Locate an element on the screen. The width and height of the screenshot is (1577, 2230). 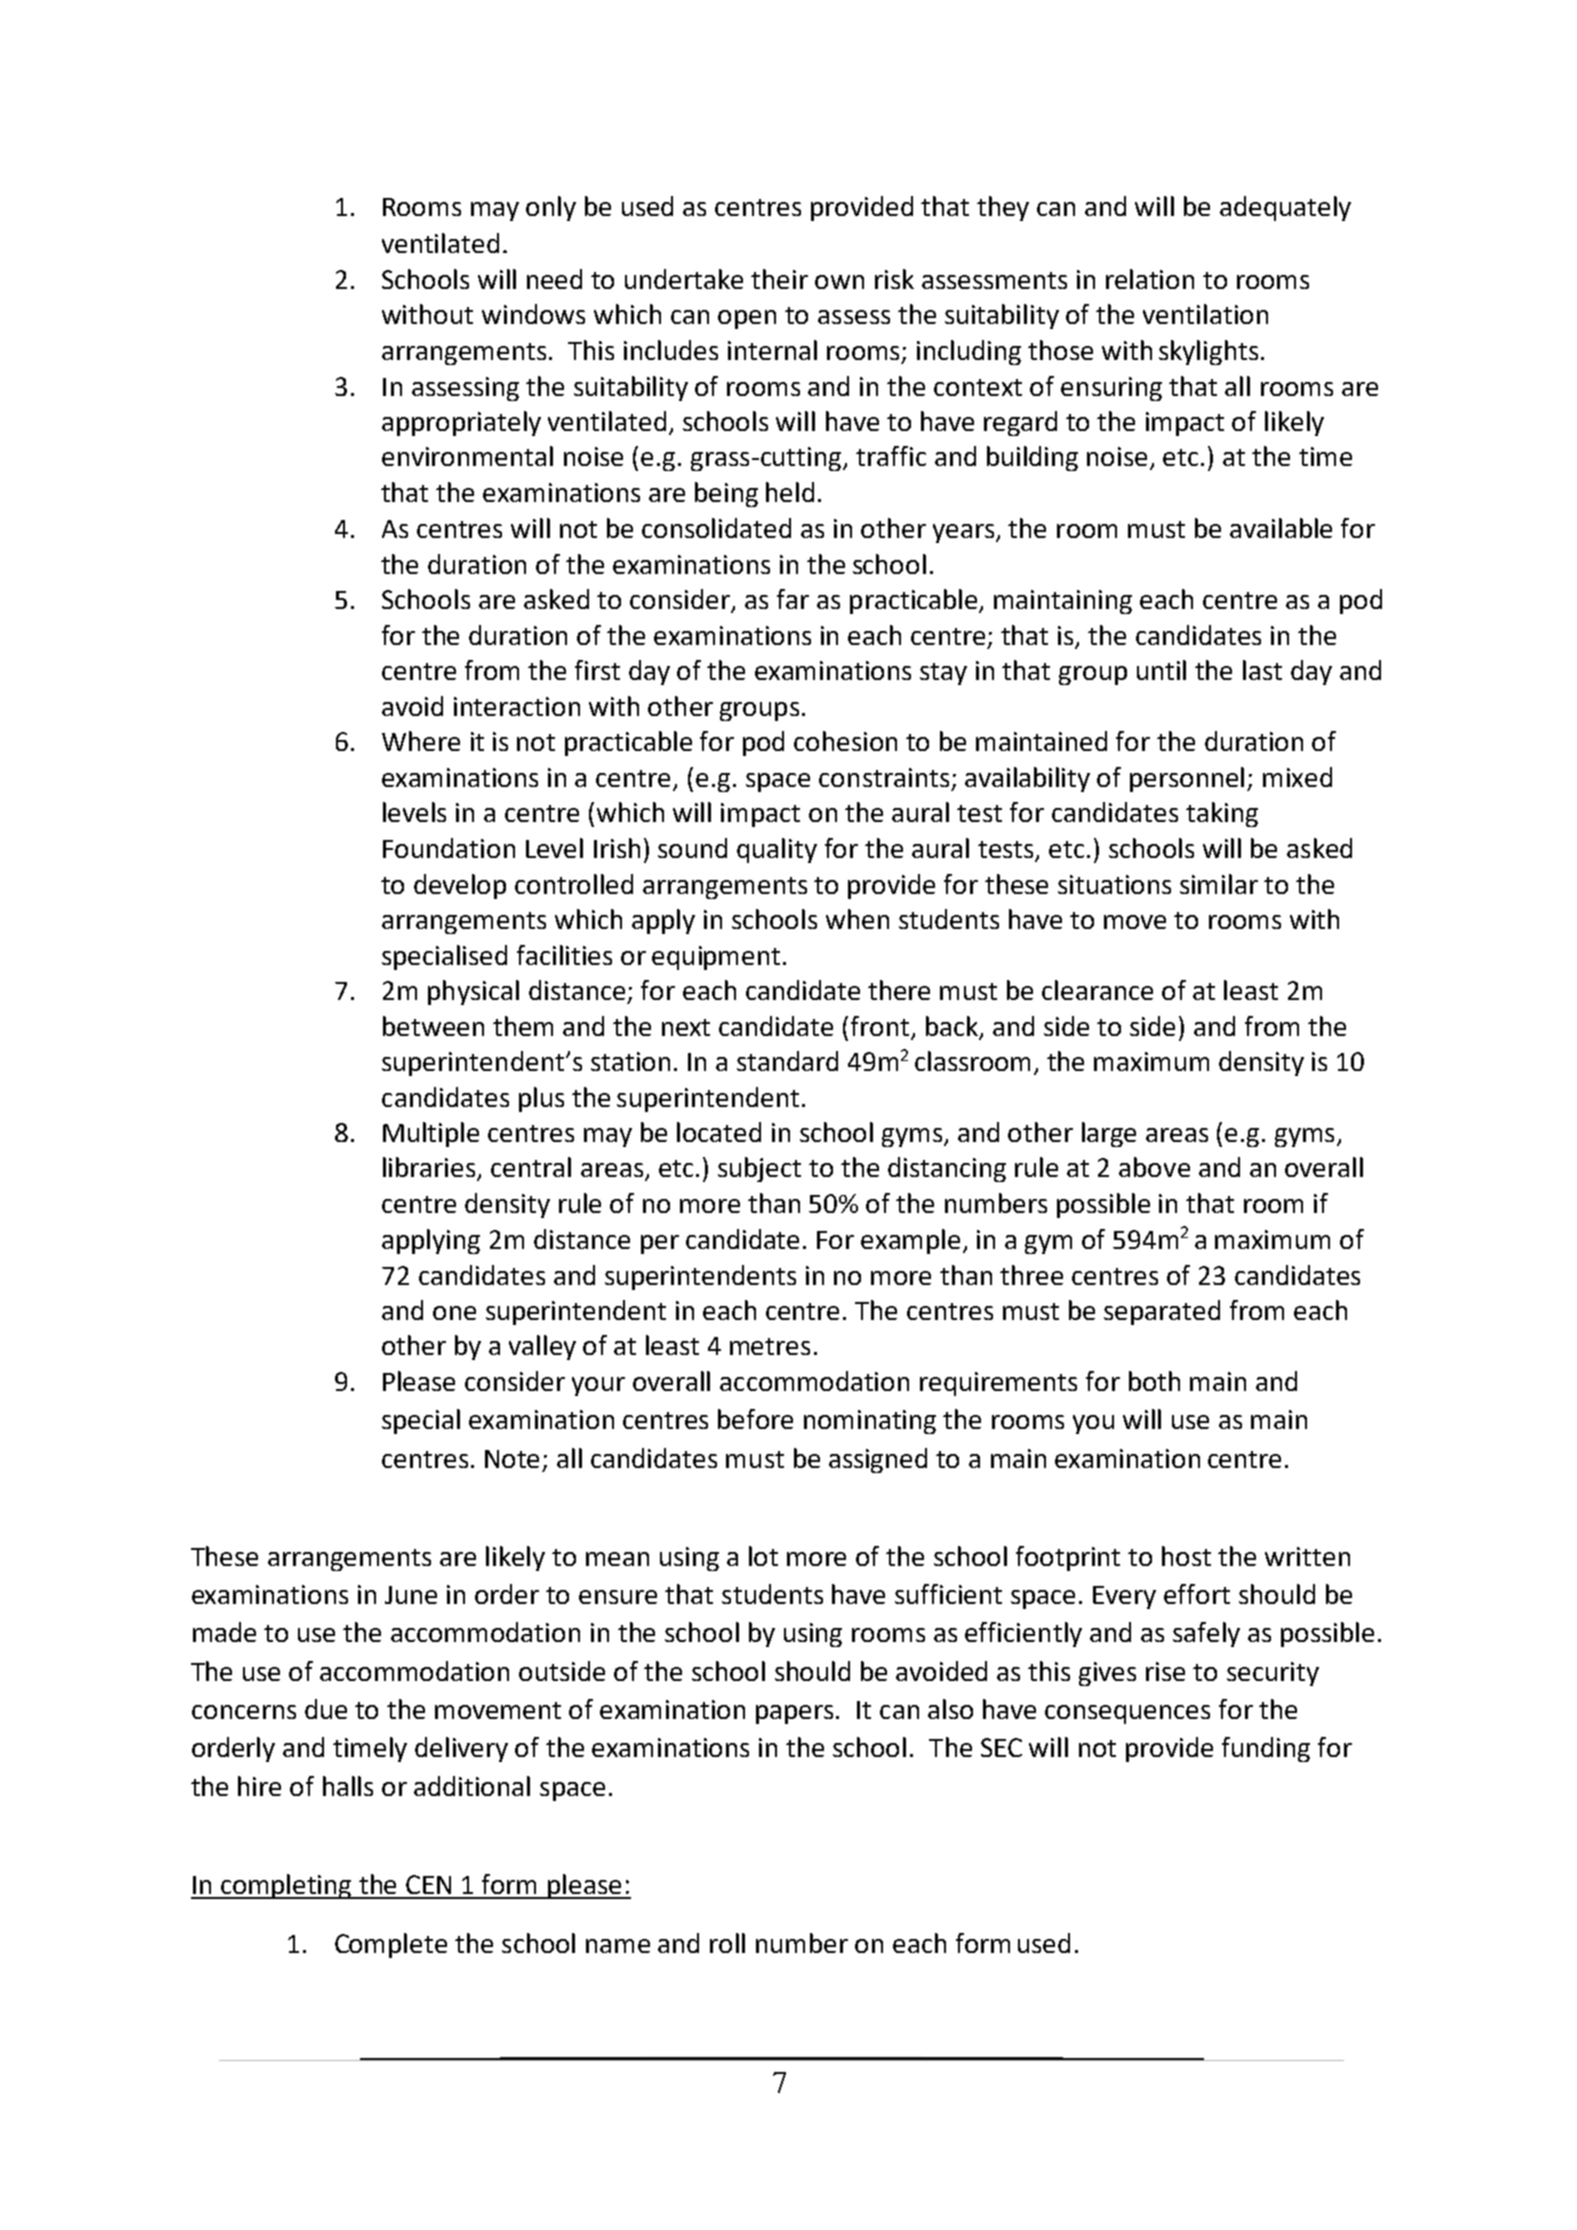
June is located at coordinates (411, 1595).
